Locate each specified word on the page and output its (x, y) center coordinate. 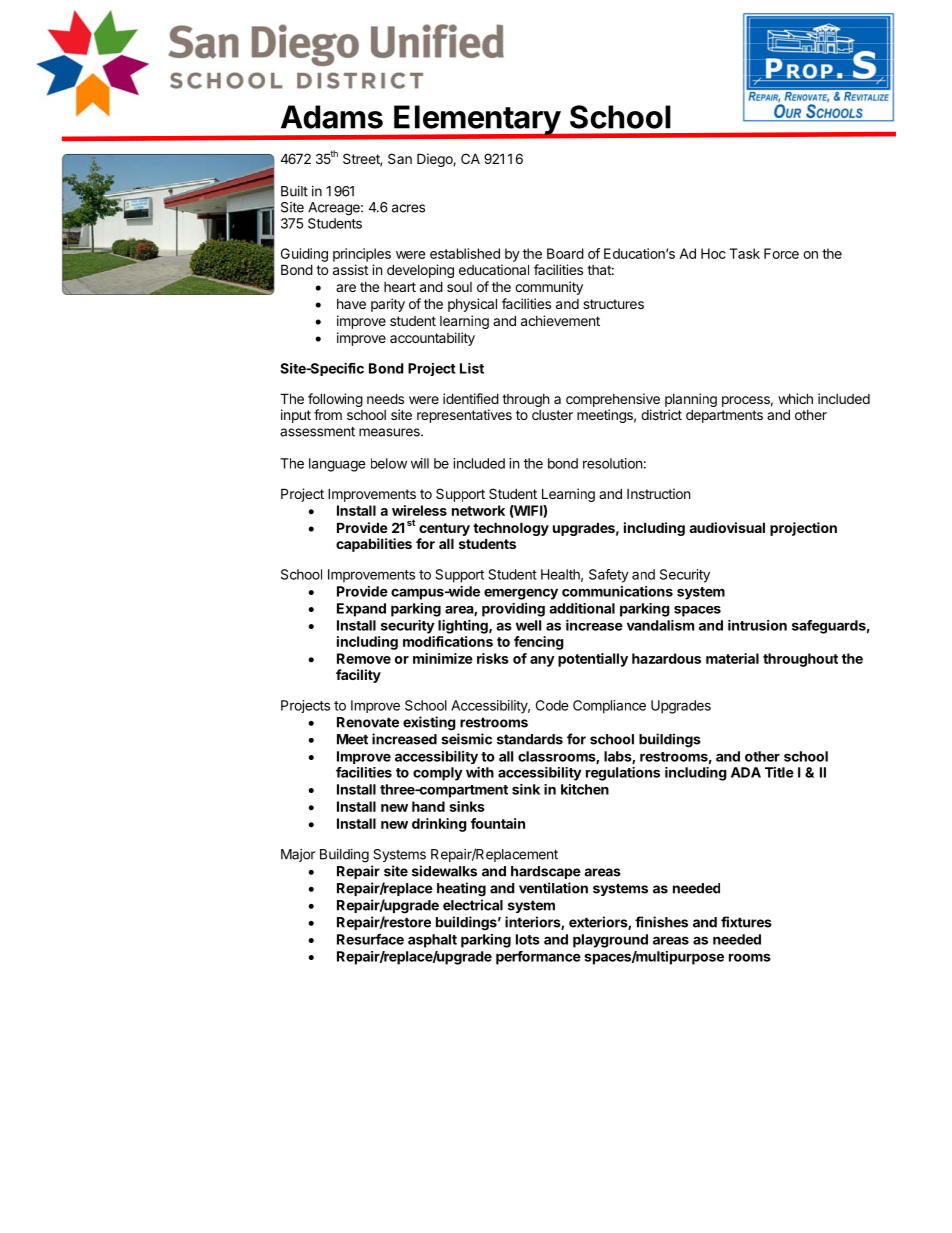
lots (528, 939)
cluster (552, 415)
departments (724, 416)
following (335, 401)
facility (358, 676)
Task (744, 253)
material (732, 658)
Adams (332, 117)
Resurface (370, 939)
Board (565, 253)
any (542, 661)
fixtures (746, 922)
